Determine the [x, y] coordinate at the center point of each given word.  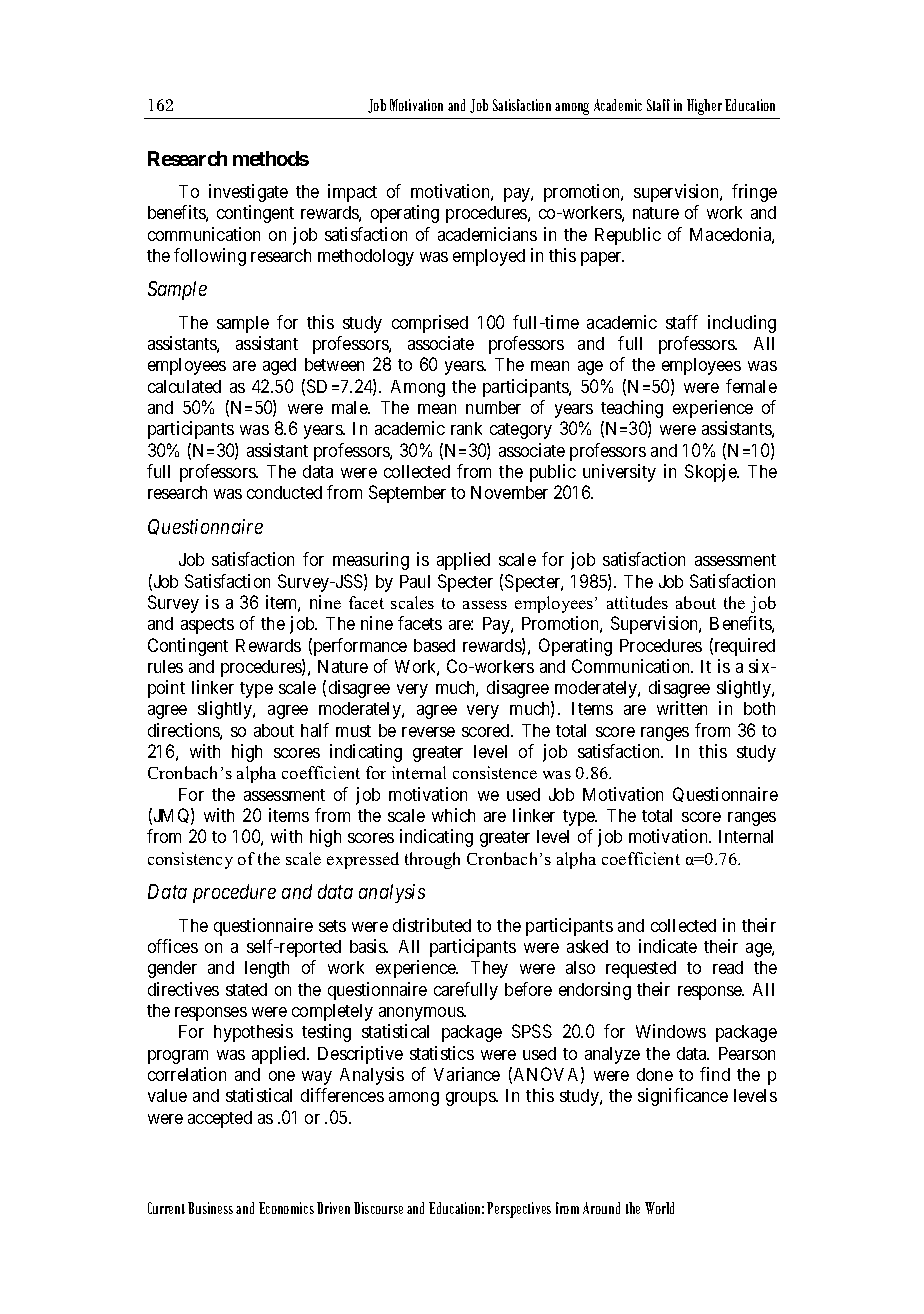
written [682, 708]
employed [489, 257]
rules [165, 666]
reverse [428, 732]
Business [210, 1208]
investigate [248, 193]
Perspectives [519, 1210]
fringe [754, 193]
